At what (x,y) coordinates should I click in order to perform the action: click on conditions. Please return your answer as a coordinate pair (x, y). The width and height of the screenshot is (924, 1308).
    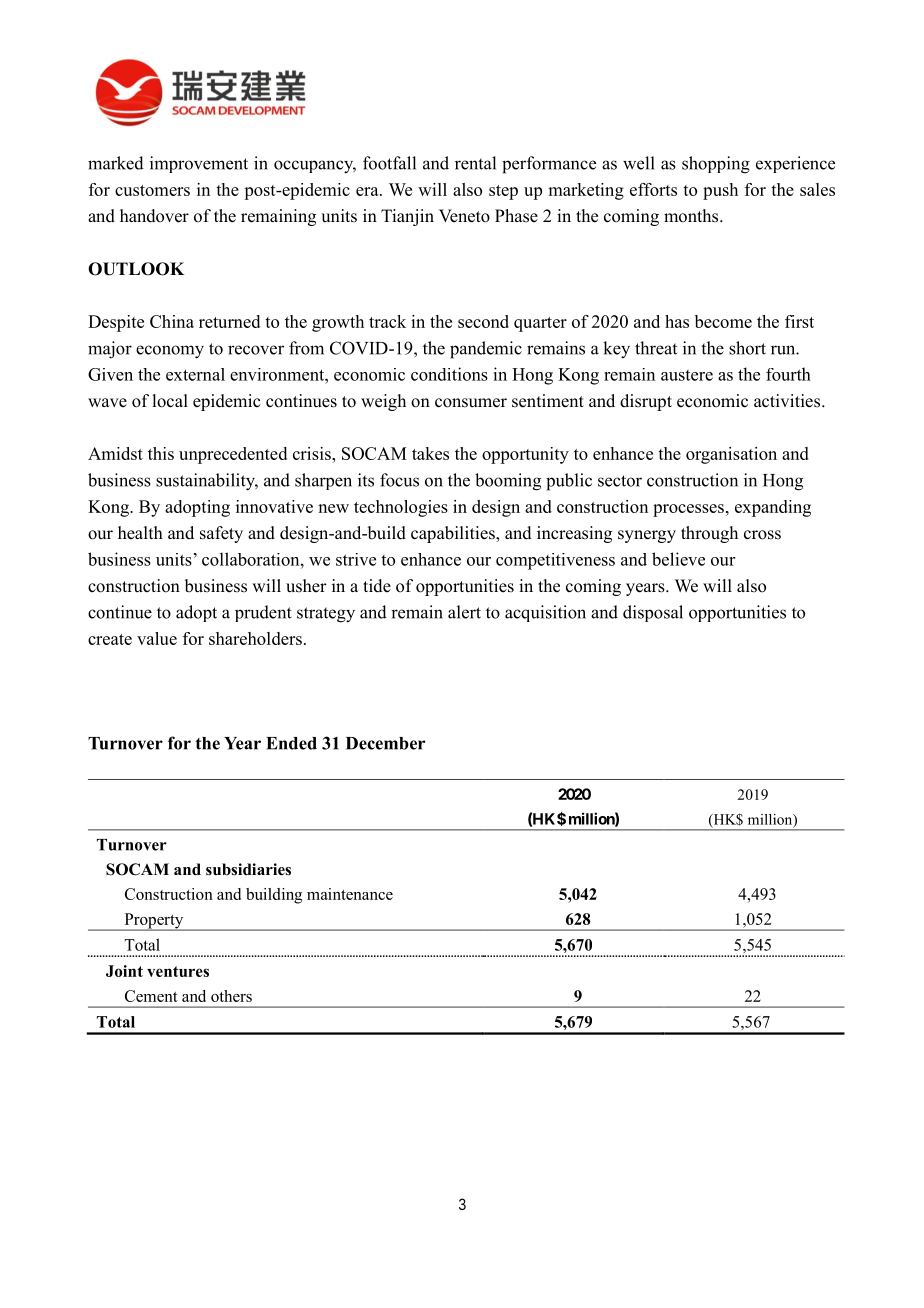
    Looking at the image, I should click on (449, 374).
